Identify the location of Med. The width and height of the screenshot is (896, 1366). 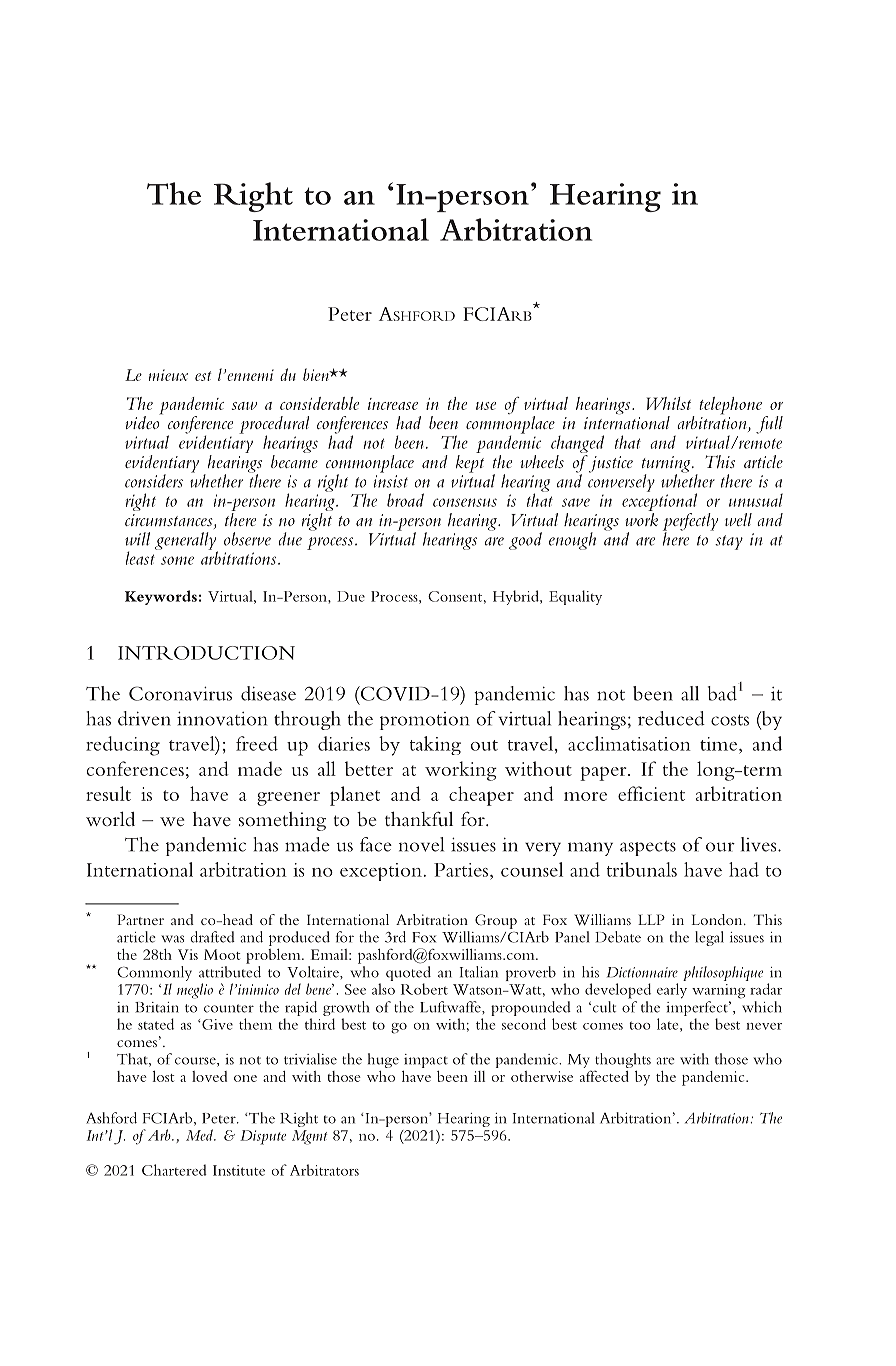
(200, 1135).
